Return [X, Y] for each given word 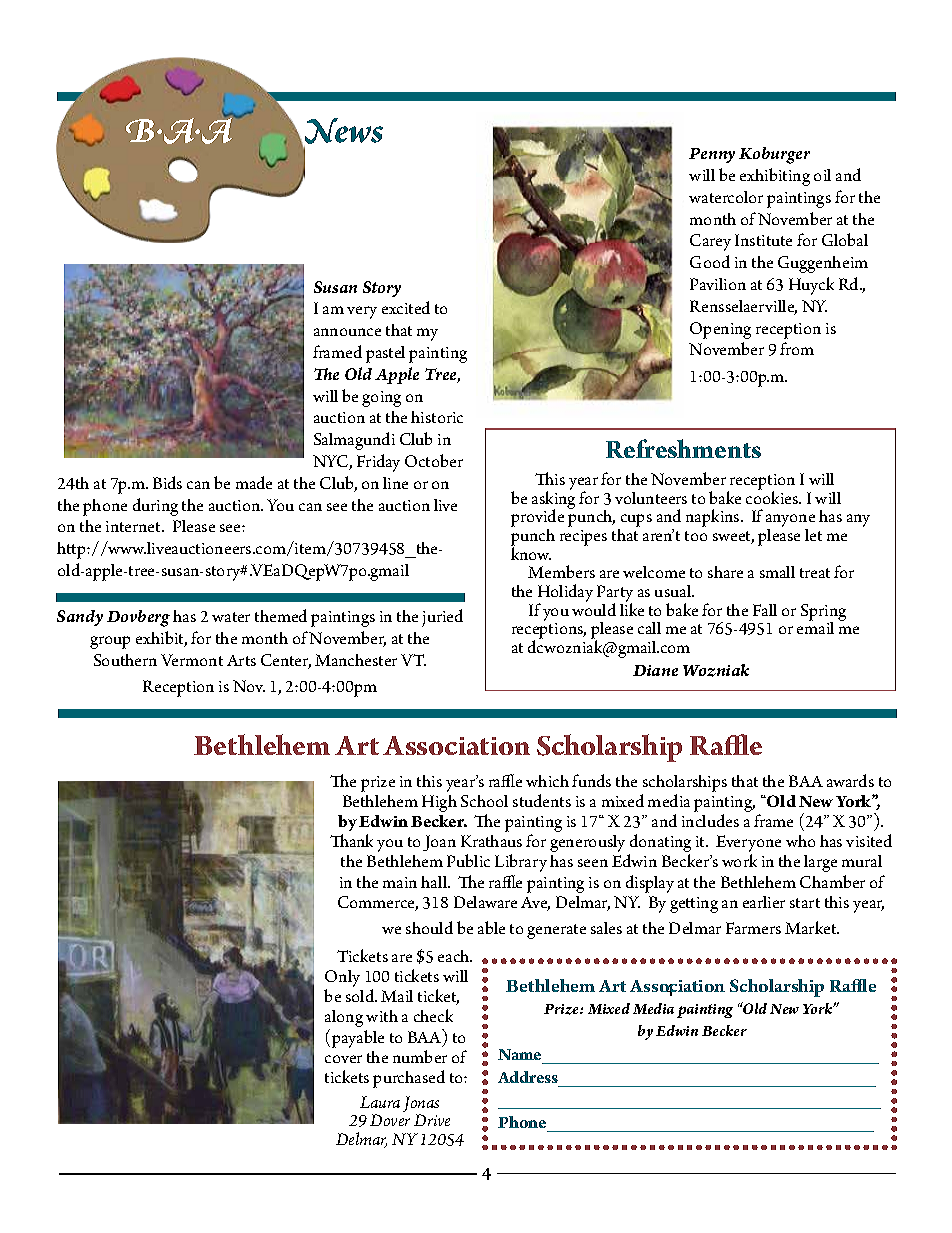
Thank [351, 840]
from [797, 348]
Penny [712, 155]
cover [343, 1059]
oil [822, 175]
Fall [765, 610]
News [344, 131]
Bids [167, 482]
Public [468, 860]
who [800, 841]
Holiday [565, 594]
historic [437, 417]
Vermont [192, 660]
